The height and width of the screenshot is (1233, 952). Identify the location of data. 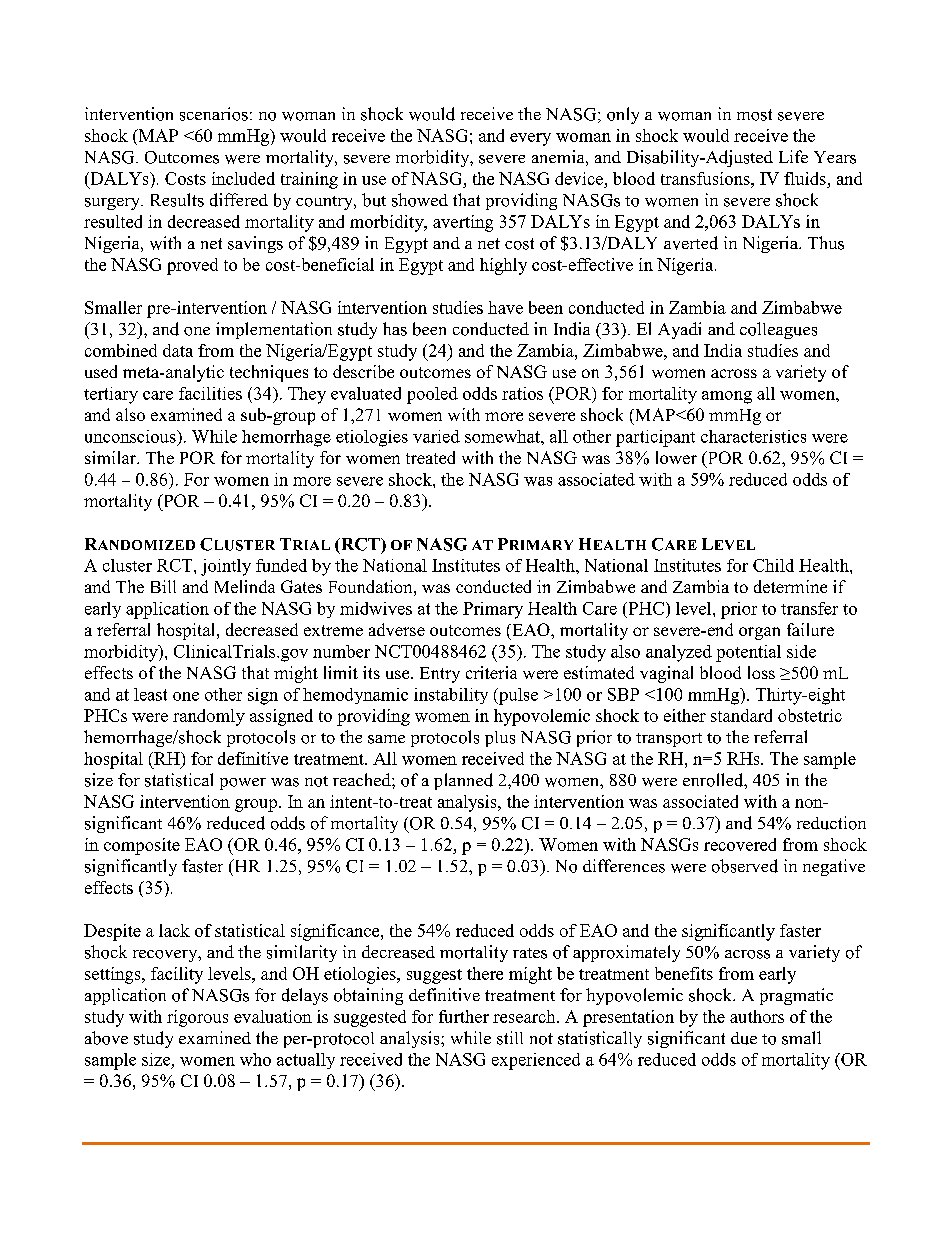
(178, 350).
